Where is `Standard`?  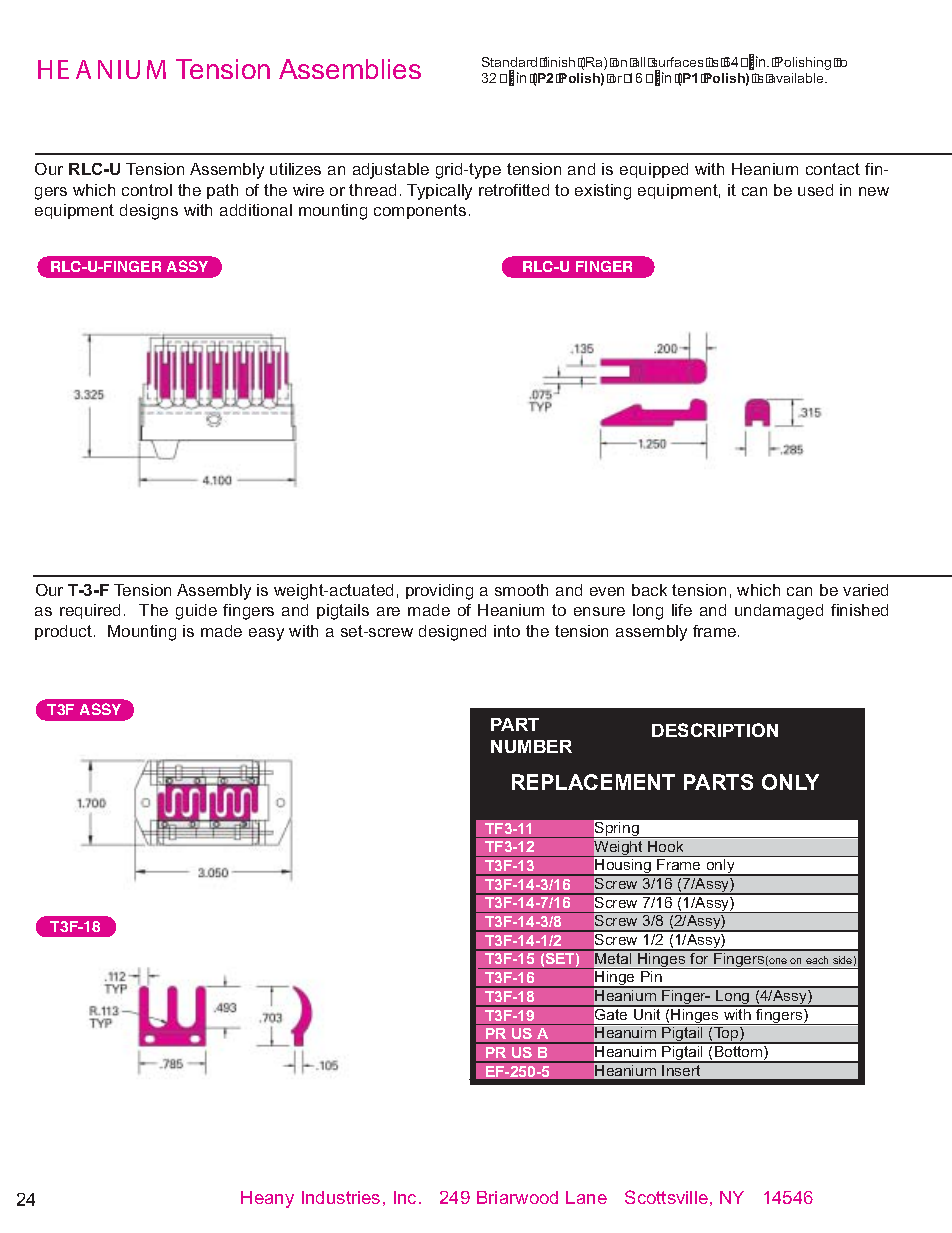
Standard is located at coordinates (509, 62).
